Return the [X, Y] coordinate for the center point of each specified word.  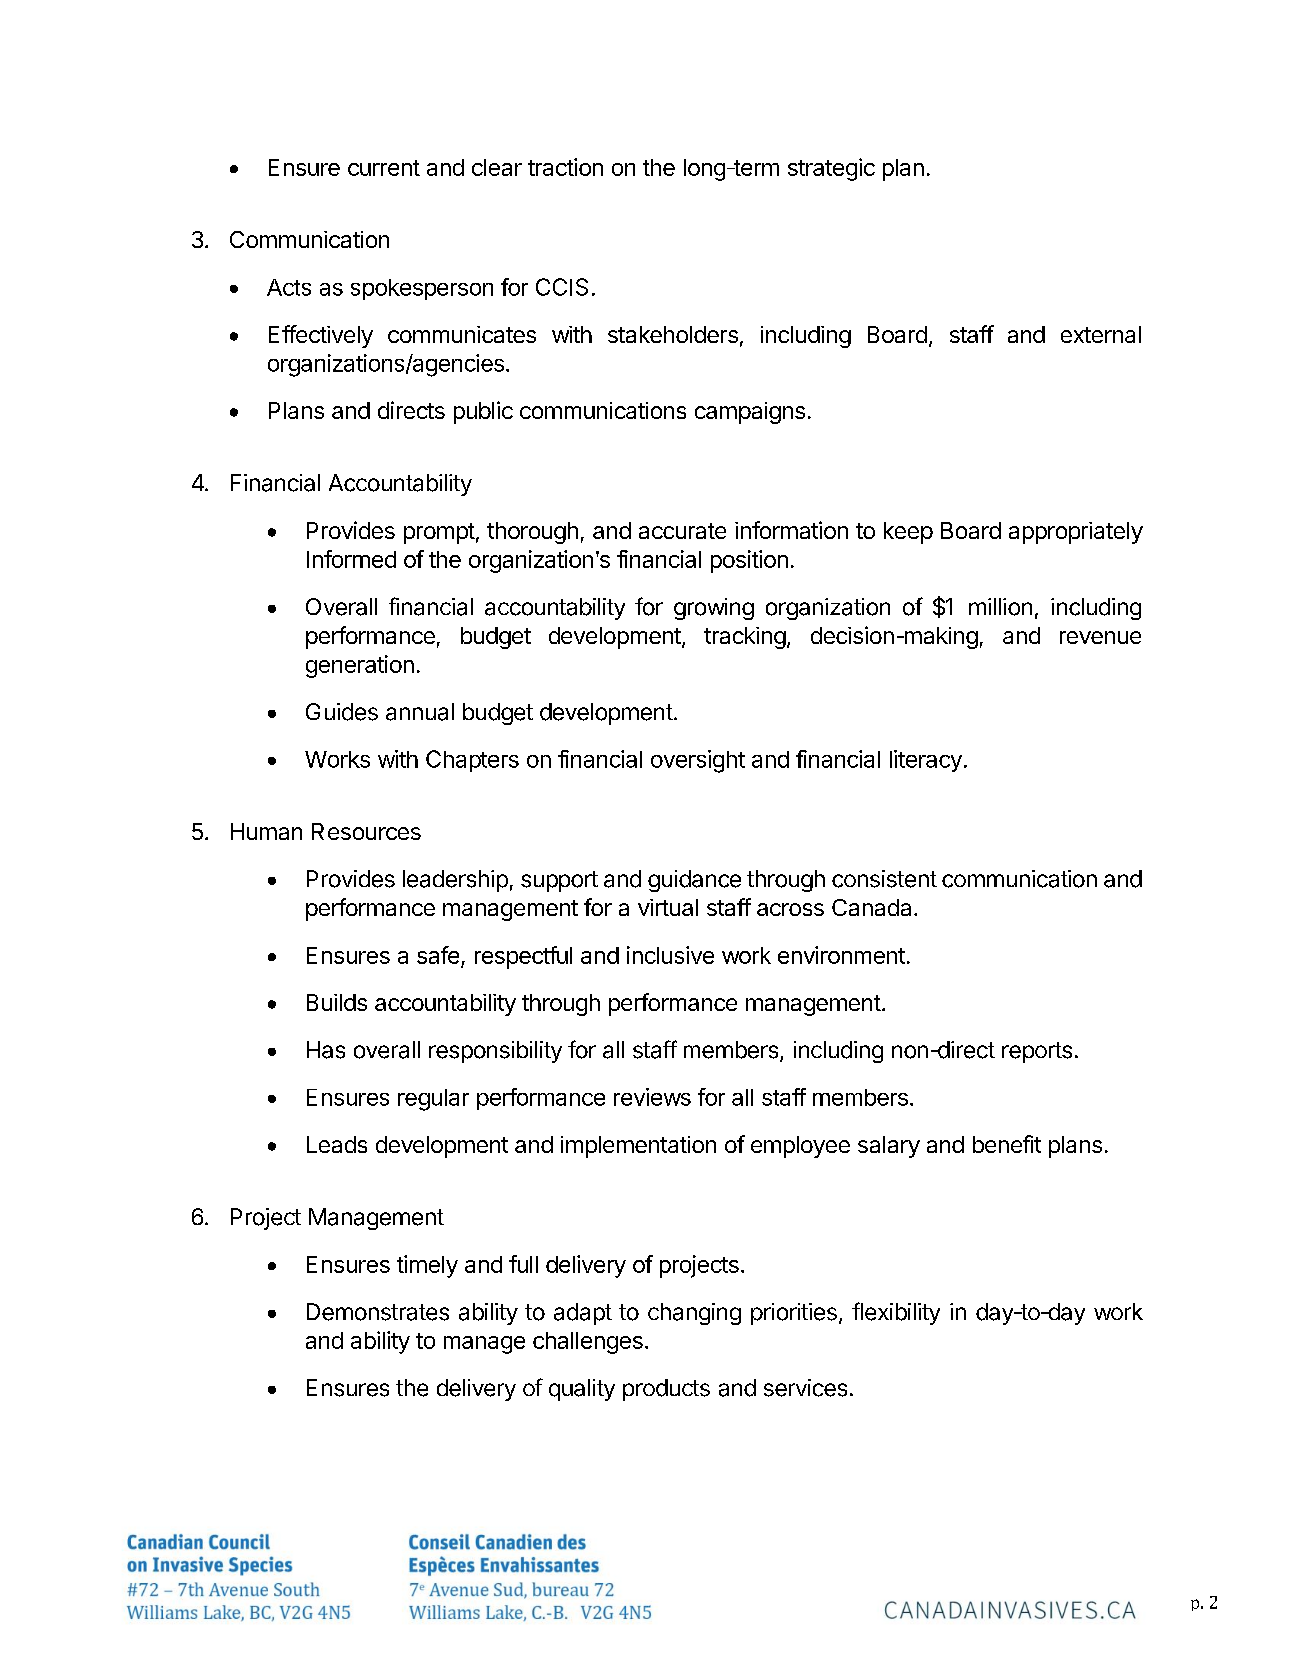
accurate [682, 531]
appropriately [1076, 533]
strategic [831, 169]
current [384, 168]
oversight [698, 761]
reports [1037, 1052]
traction [565, 167]
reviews [652, 1097]
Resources [366, 831]
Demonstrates [378, 1312]
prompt [439, 533]
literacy [926, 761]
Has [326, 1050]
